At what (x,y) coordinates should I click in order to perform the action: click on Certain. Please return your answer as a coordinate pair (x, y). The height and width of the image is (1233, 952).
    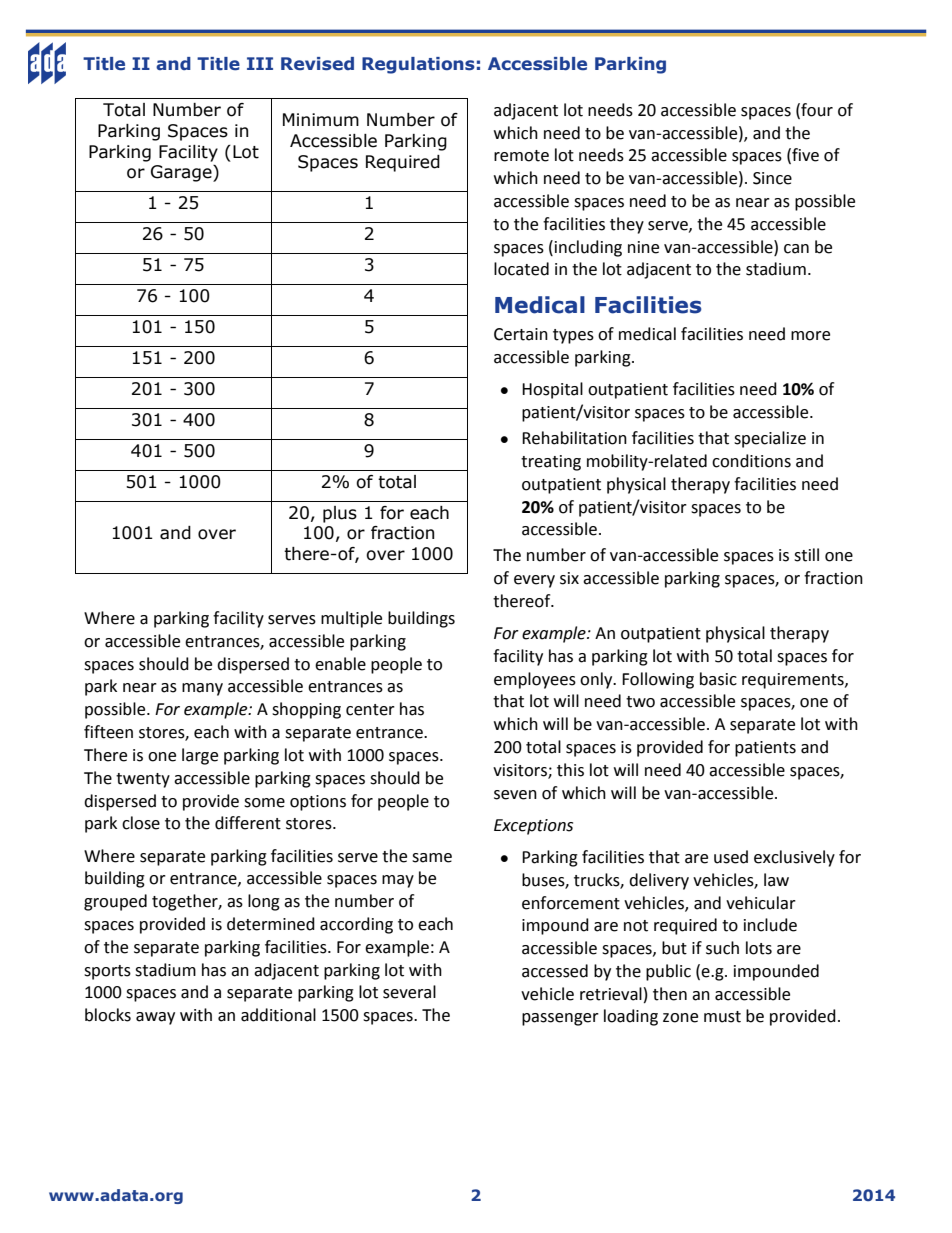
    Looking at the image, I should click on (521, 334).
